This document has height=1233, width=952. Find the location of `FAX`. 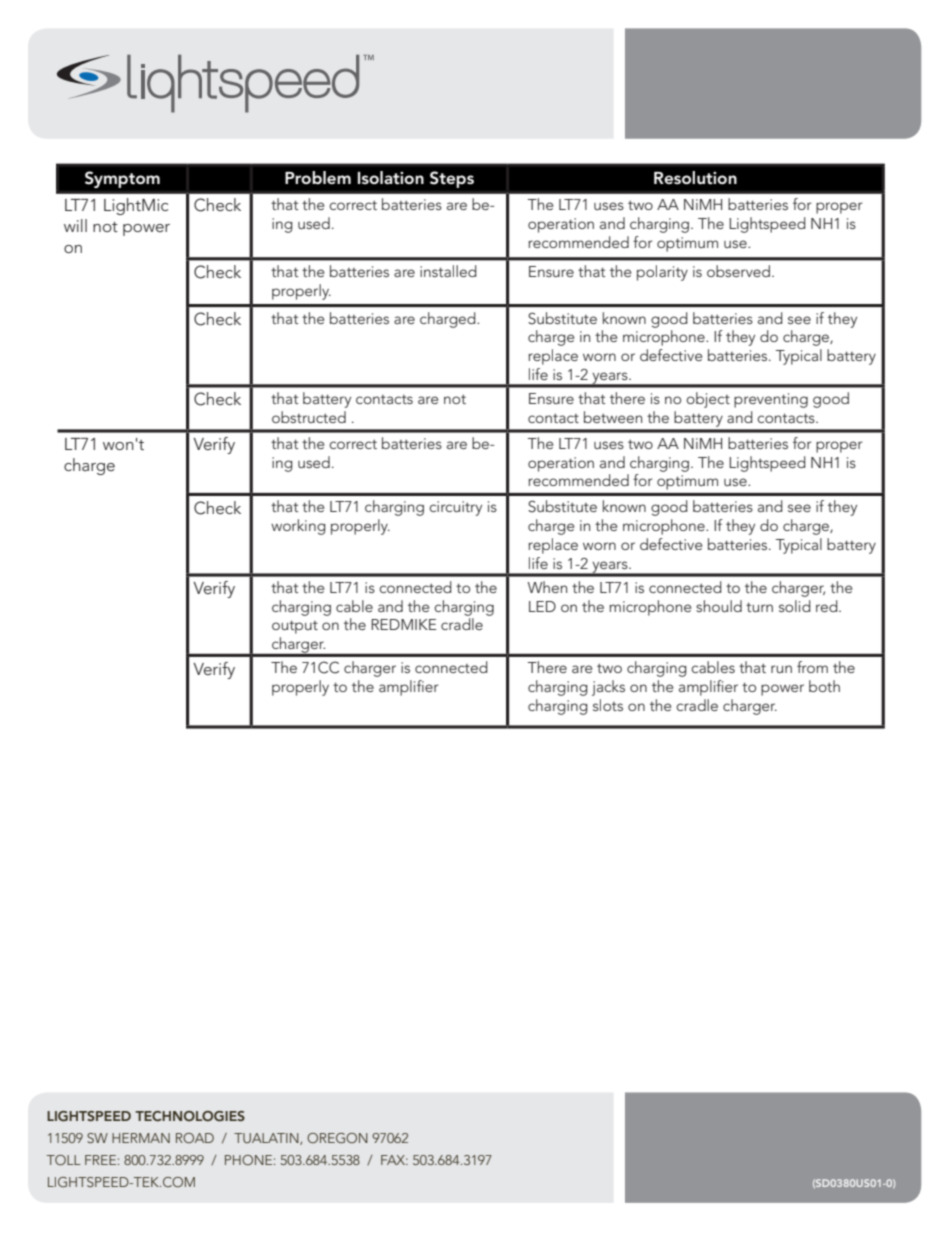

FAX is located at coordinates (394, 1160).
